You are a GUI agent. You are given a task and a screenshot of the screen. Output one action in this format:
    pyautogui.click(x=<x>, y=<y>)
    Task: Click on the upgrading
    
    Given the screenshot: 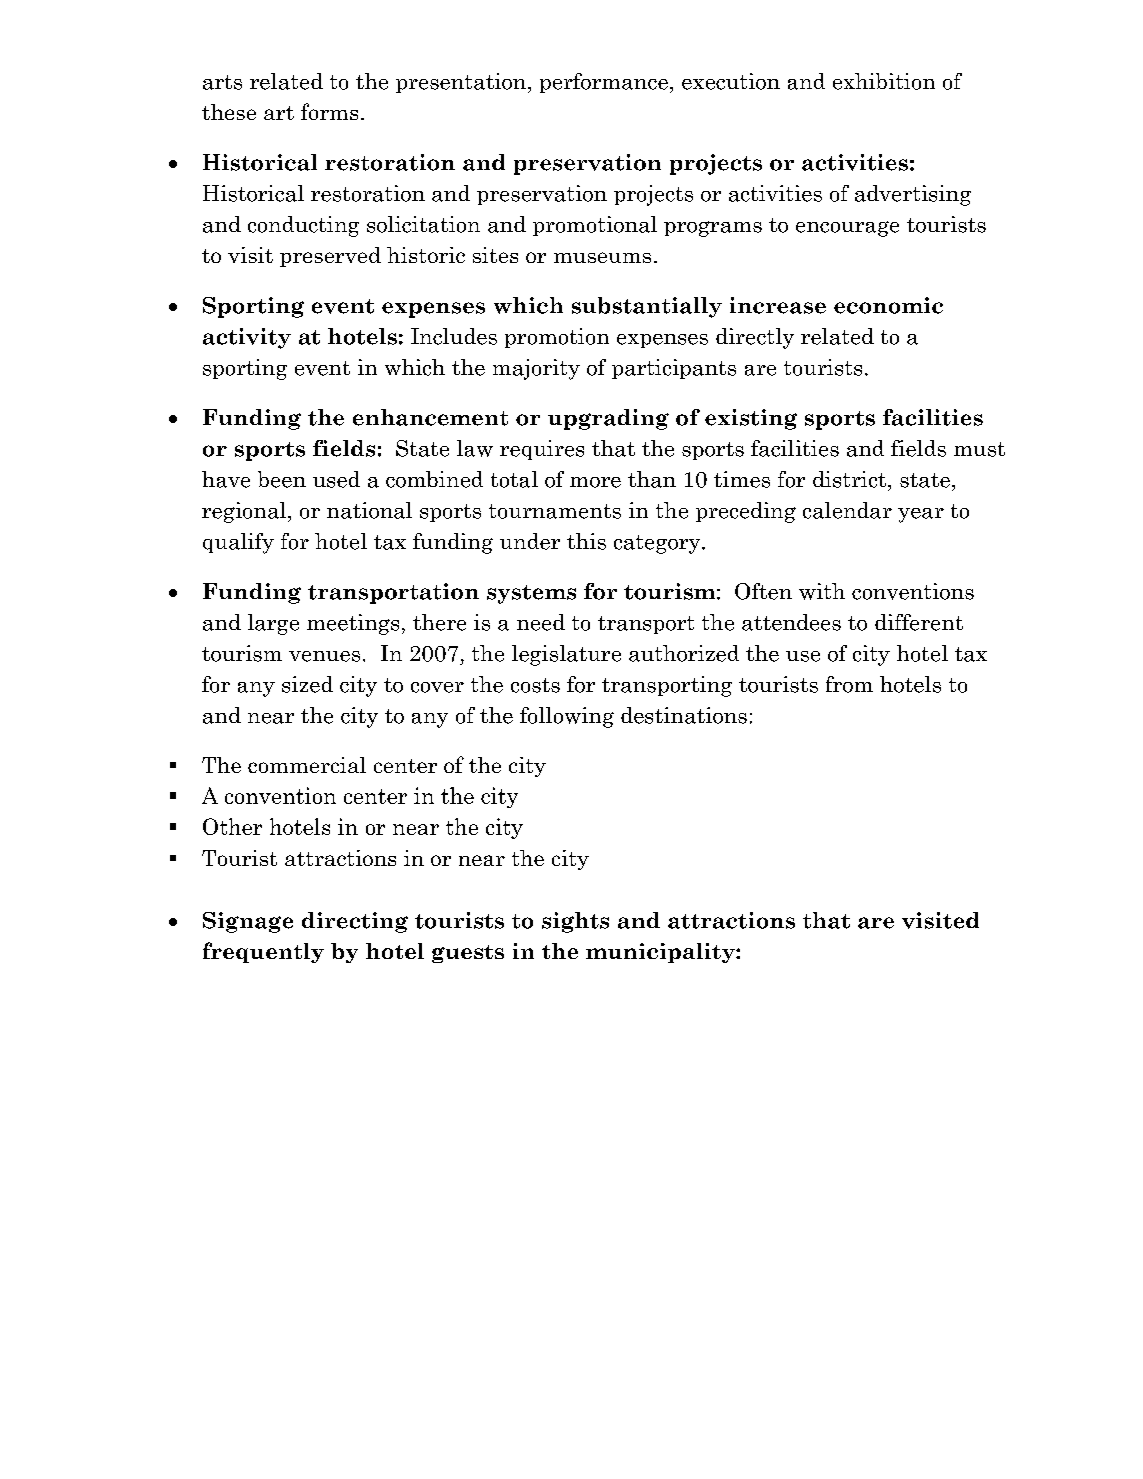 What is the action you would take?
    pyautogui.click(x=608, y=419)
